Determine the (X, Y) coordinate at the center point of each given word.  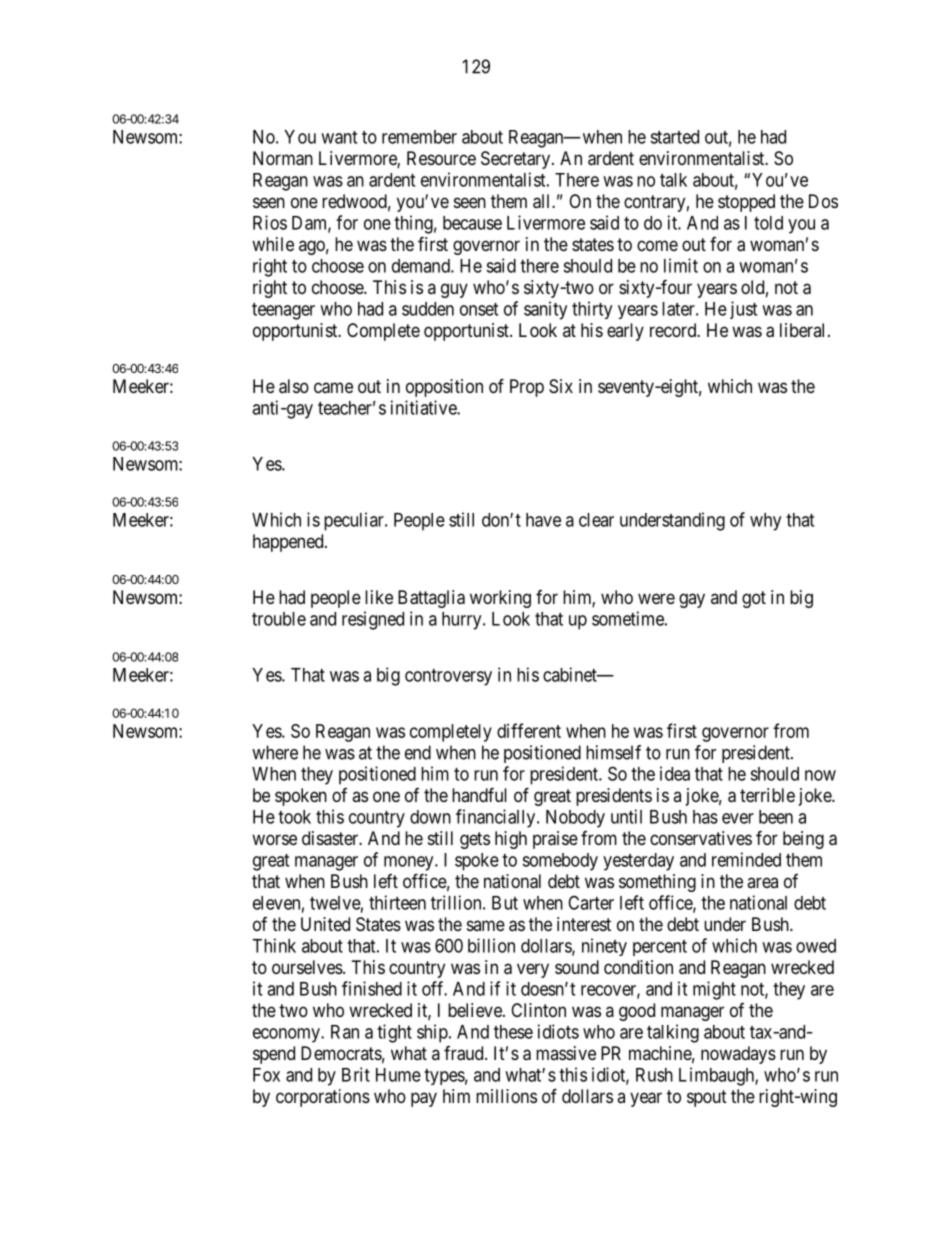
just (743, 310)
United (325, 924)
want (339, 137)
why (765, 522)
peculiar (355, 521)
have (543, 520)
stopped (746, 203)
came (333, 388)
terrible (767, 795)
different (529, 730)
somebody (560, 862)
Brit (356, 1074)
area (762, 882)
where (275, 752)
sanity (545, 310)
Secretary (517, 160)
